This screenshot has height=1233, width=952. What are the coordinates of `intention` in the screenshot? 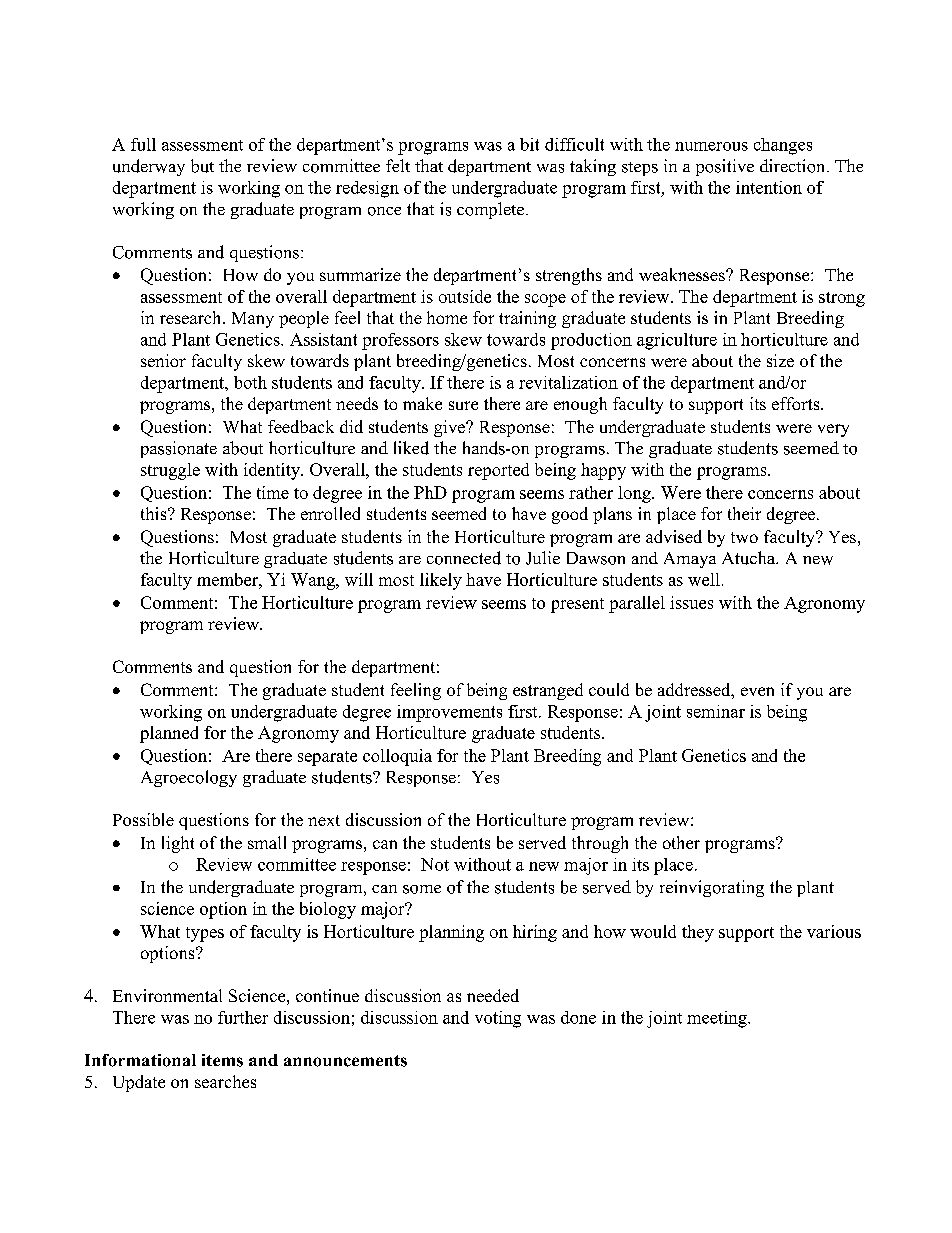 It's located at (769, 187).
